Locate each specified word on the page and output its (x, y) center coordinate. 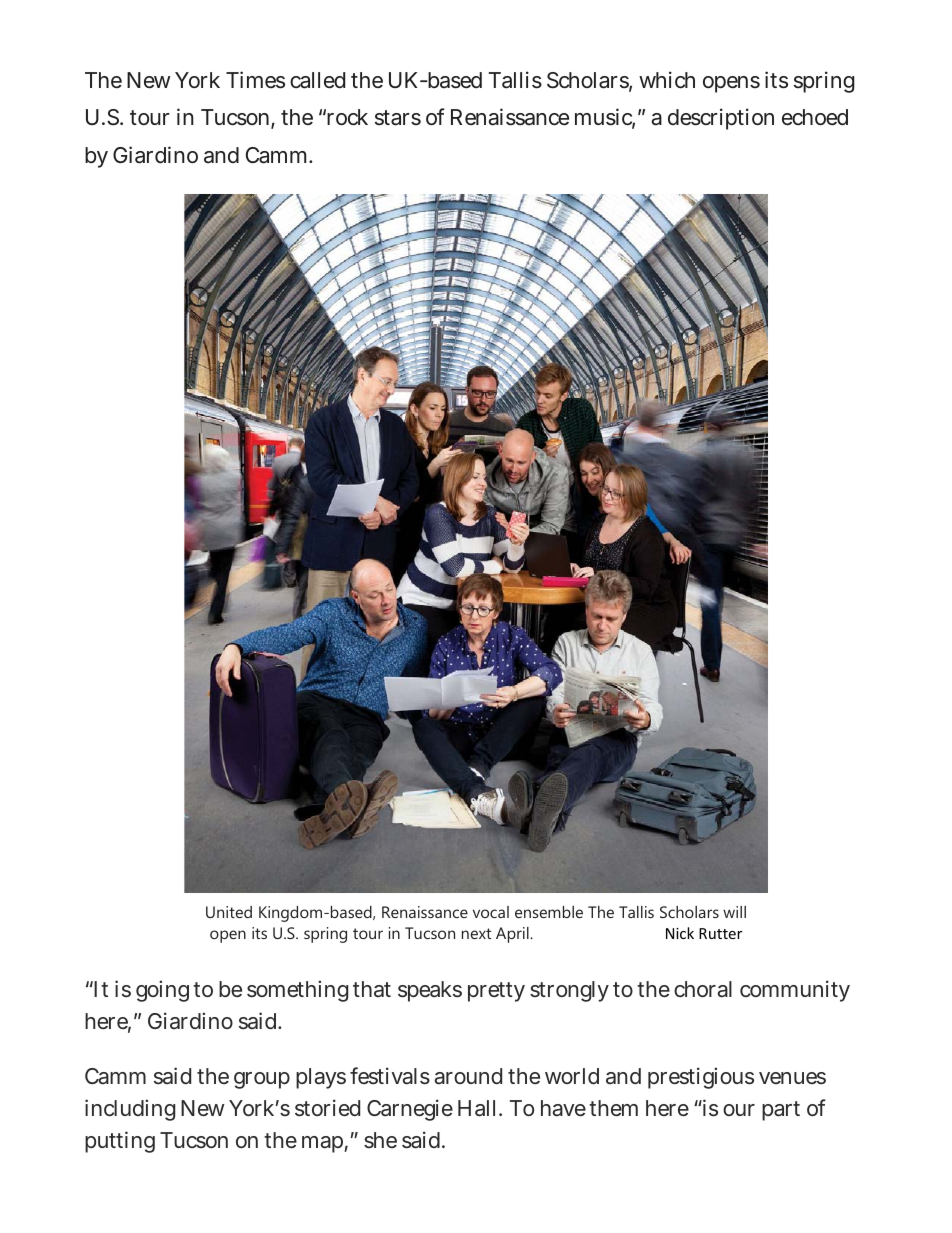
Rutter (720, 933)
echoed (815, 117)
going (162, 991)
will (734, 912)
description (721, 119)
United (229, 912)
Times (255, 80)
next (476, 933)
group (262, 1080)
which (667, 80)
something (297, 991)
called (317, 80)
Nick (680, 933)
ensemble (549, 912)
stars (398, 118)
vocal (491, 912)
